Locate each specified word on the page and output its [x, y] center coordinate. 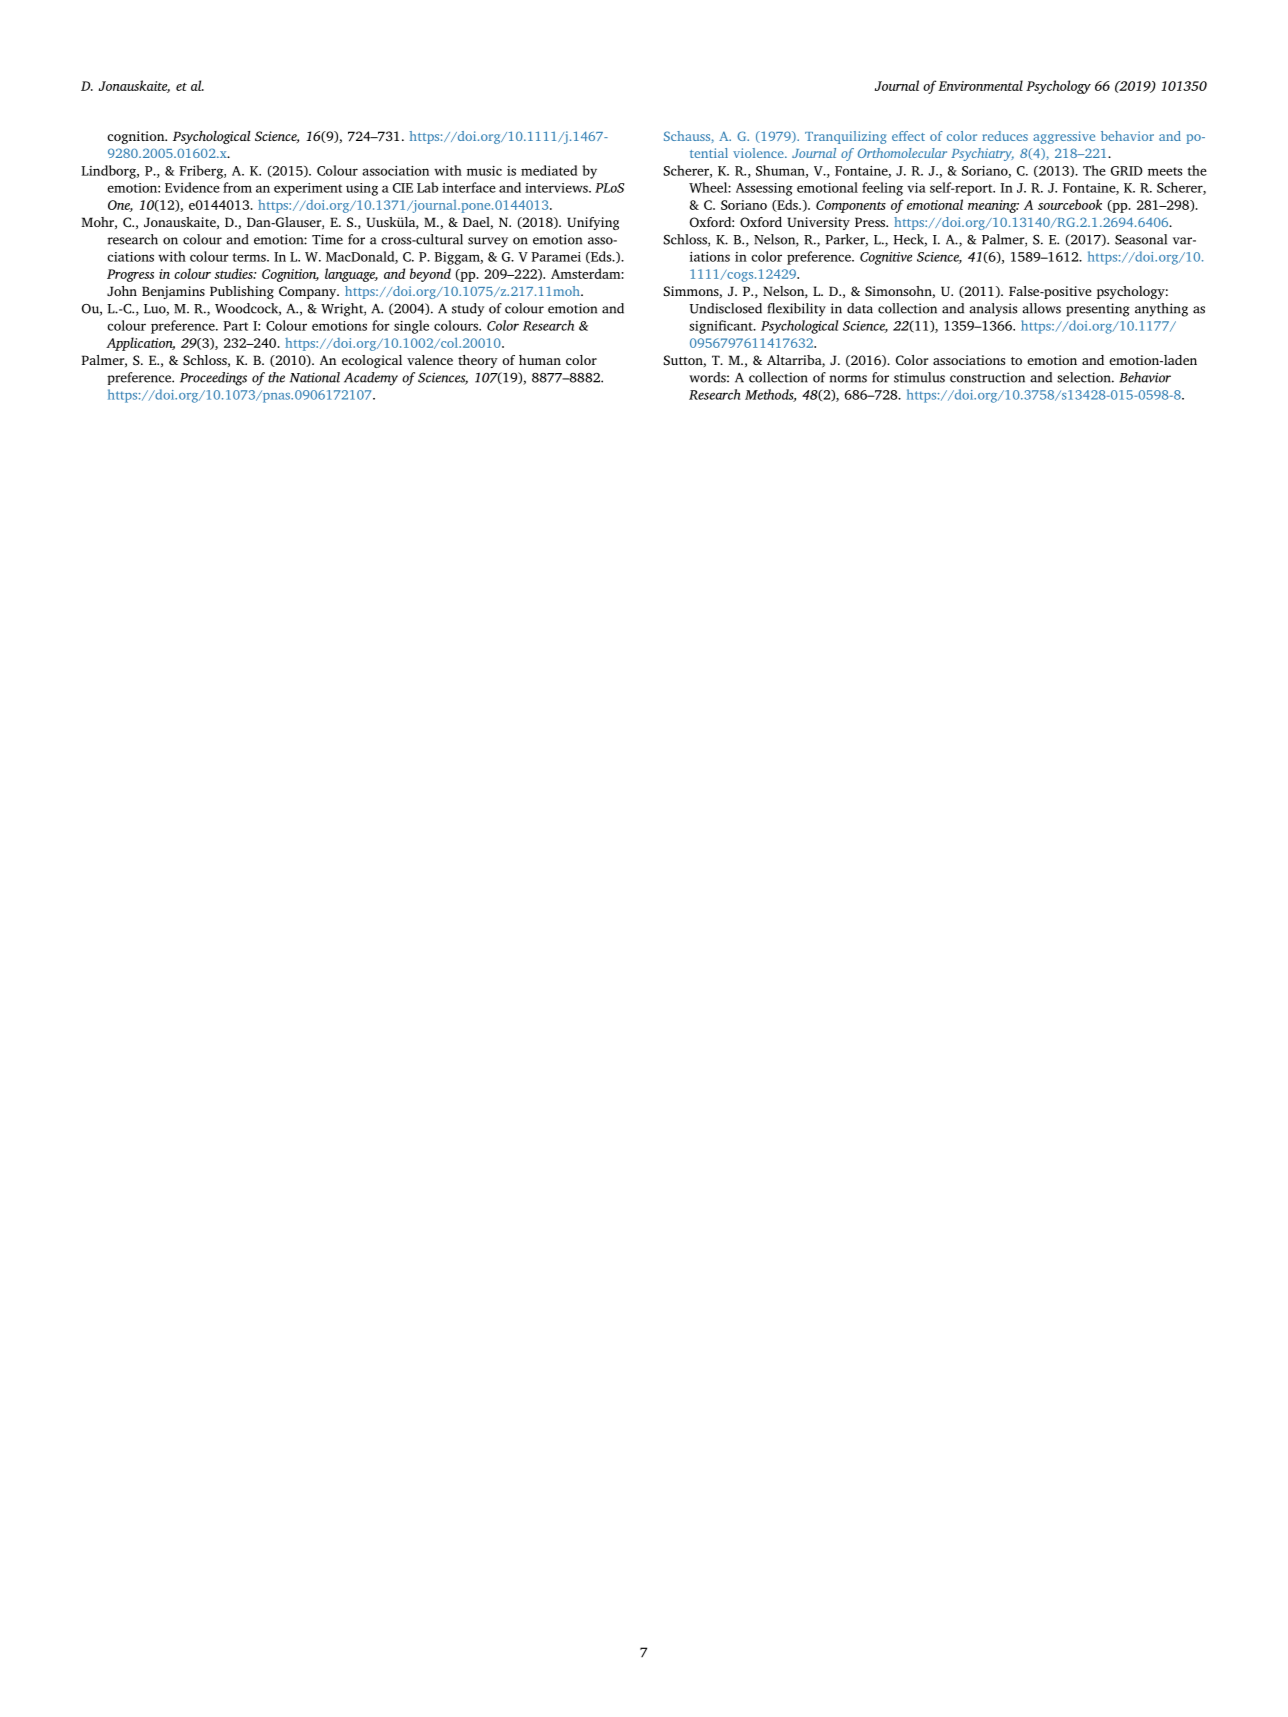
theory [478, 361]
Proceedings [213, 379]
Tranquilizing [845, 137]
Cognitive [886, 258]
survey [488, 242]
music [484, 171]
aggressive [1064, 137]
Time [327, 239]
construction [987, 377]
